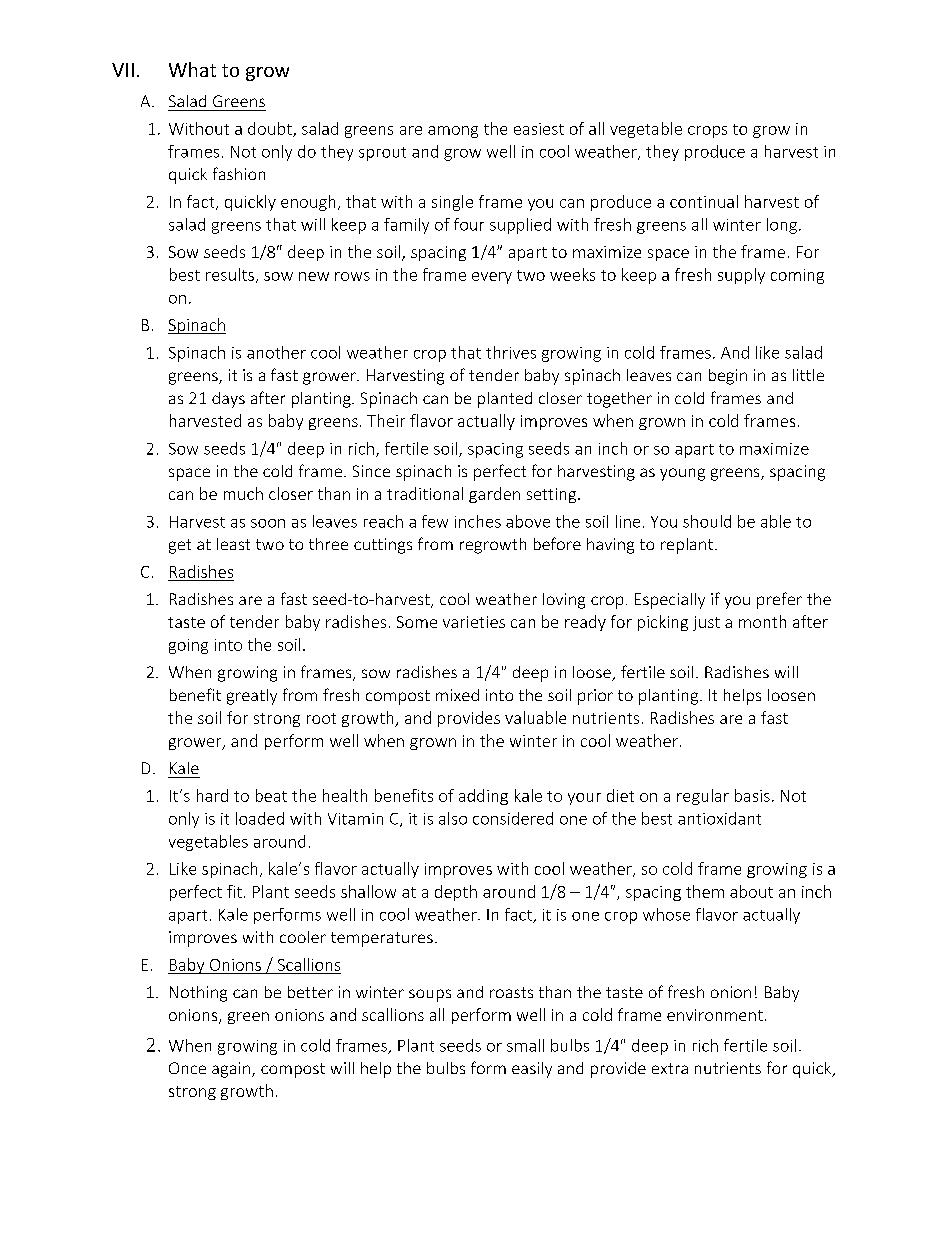 This document has width=952, height=1233. What do you see at coordinates (704, 201) in the document?
I see `continual` at bounding box center [704, 201].
